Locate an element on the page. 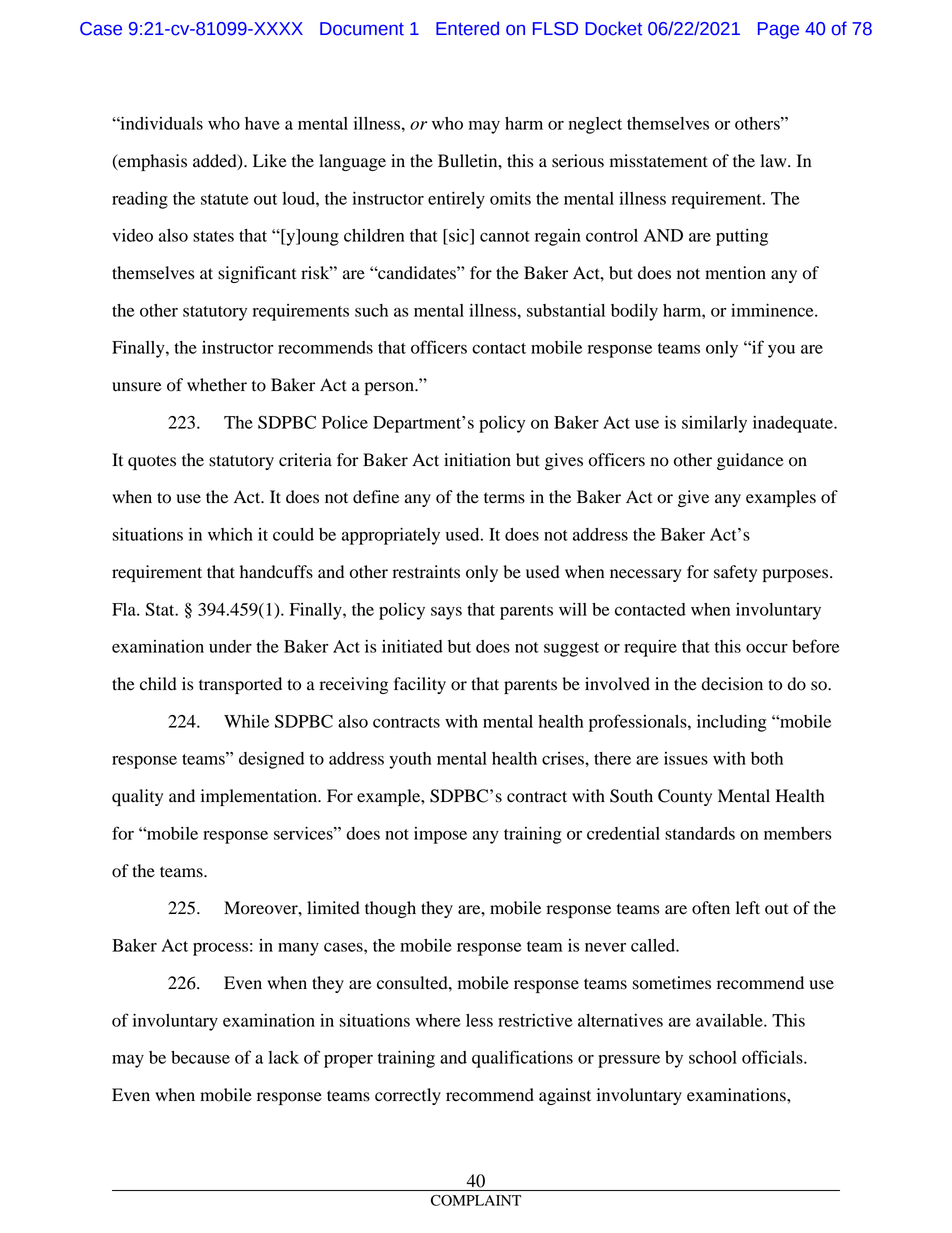 The height and width of the image is (1233, 952). less is located at coordinates (479, 1020).
